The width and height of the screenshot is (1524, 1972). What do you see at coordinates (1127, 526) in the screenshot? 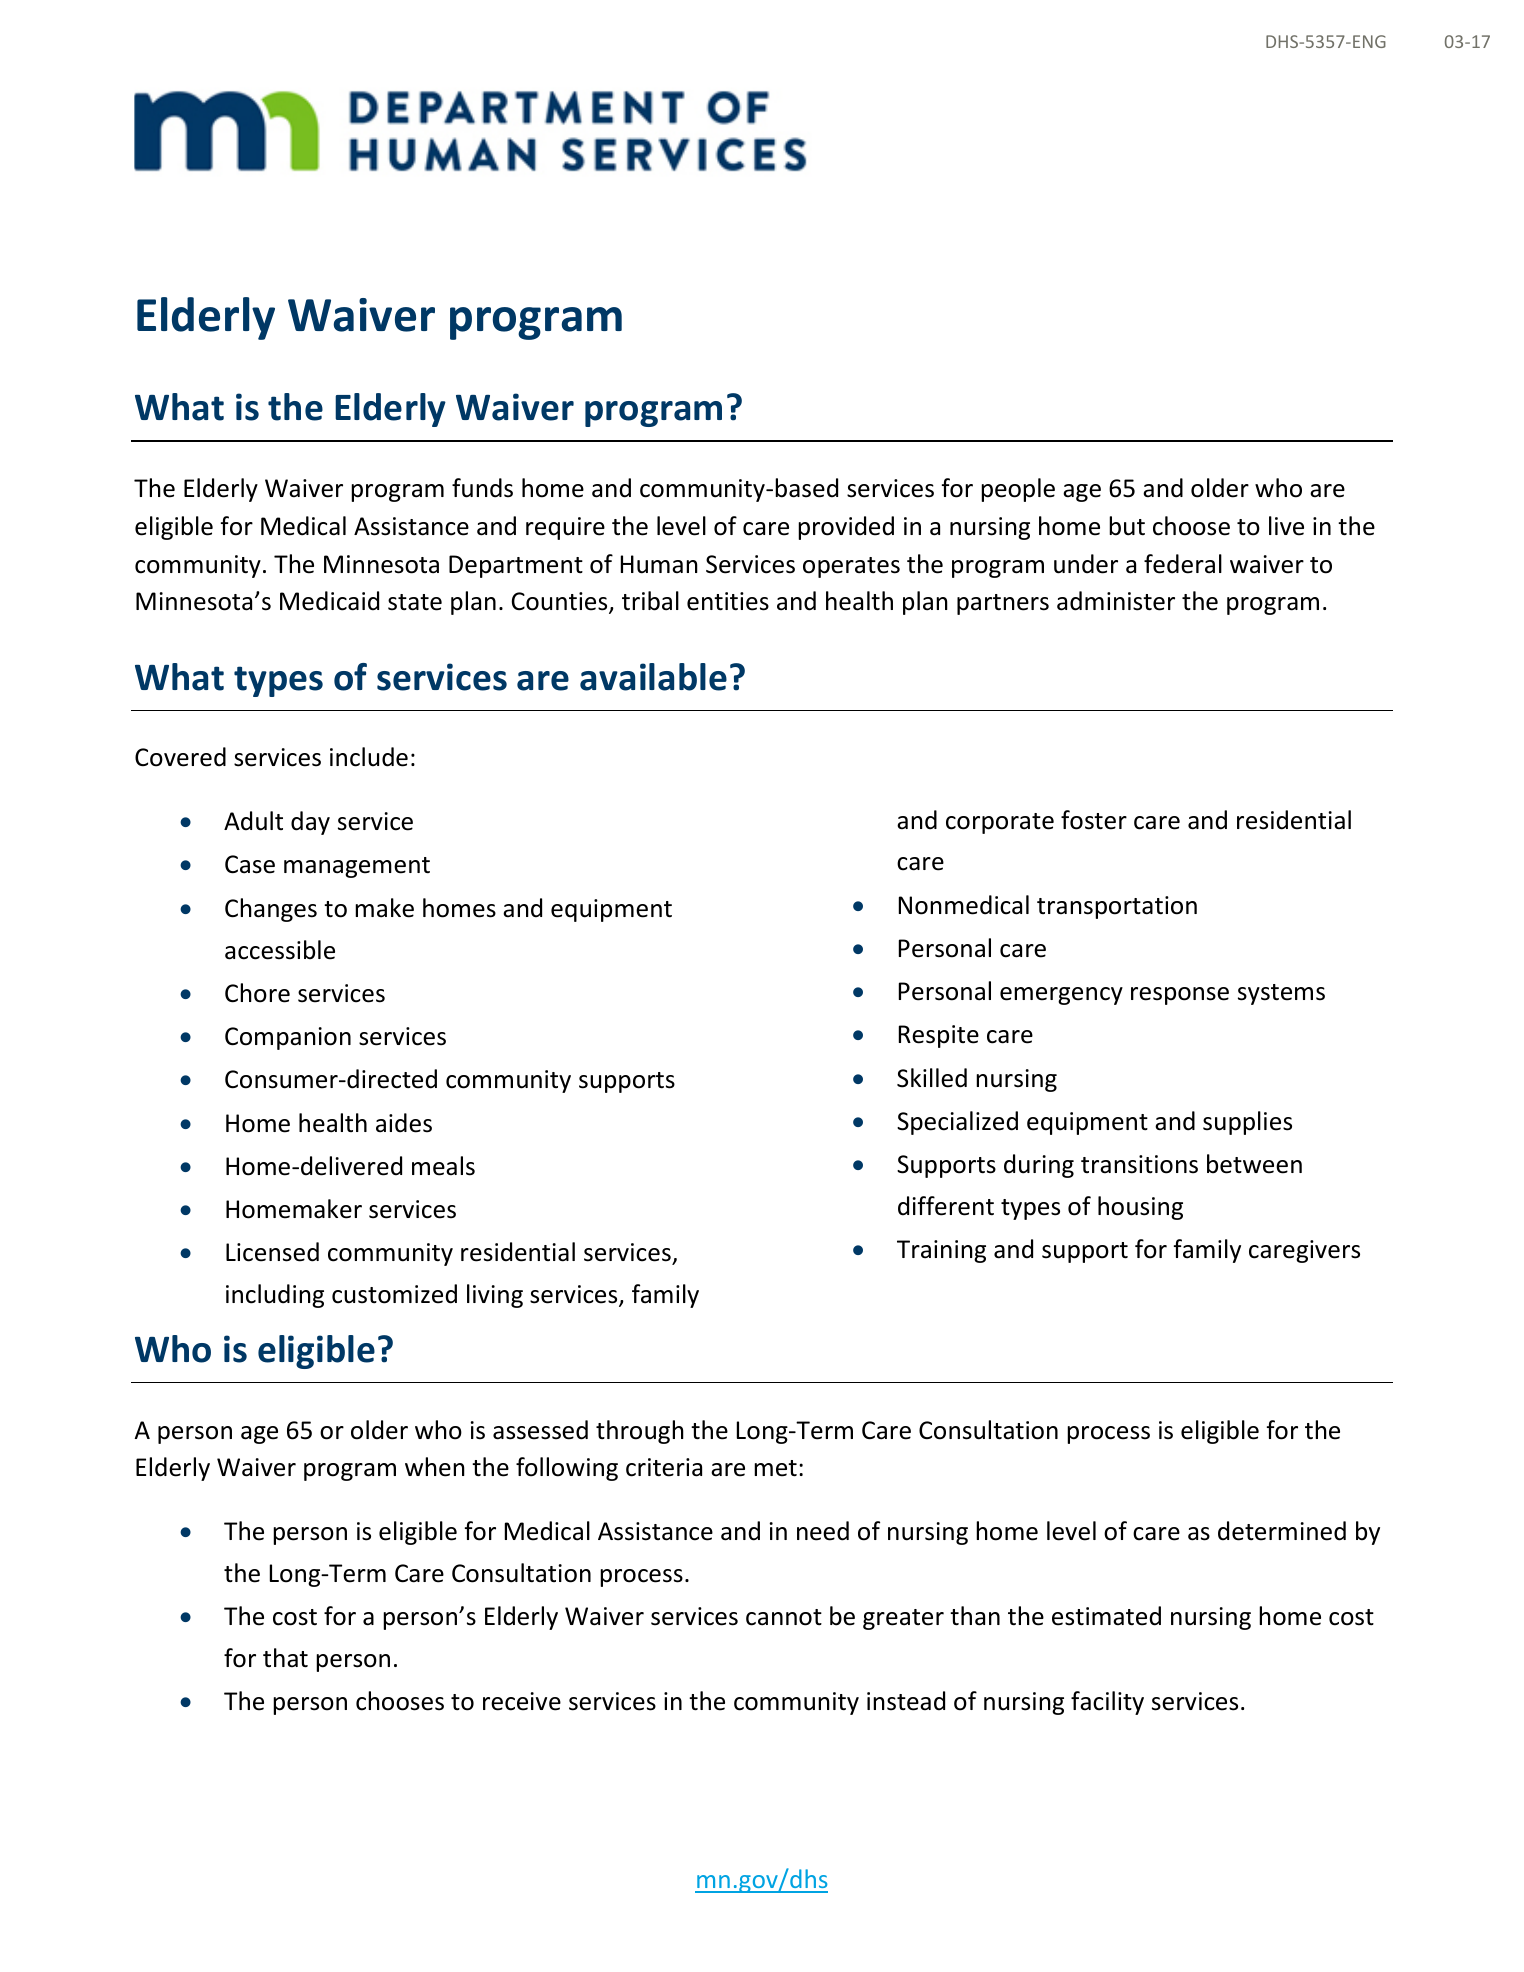
I see `but` at bounding box center [1127, 526].
